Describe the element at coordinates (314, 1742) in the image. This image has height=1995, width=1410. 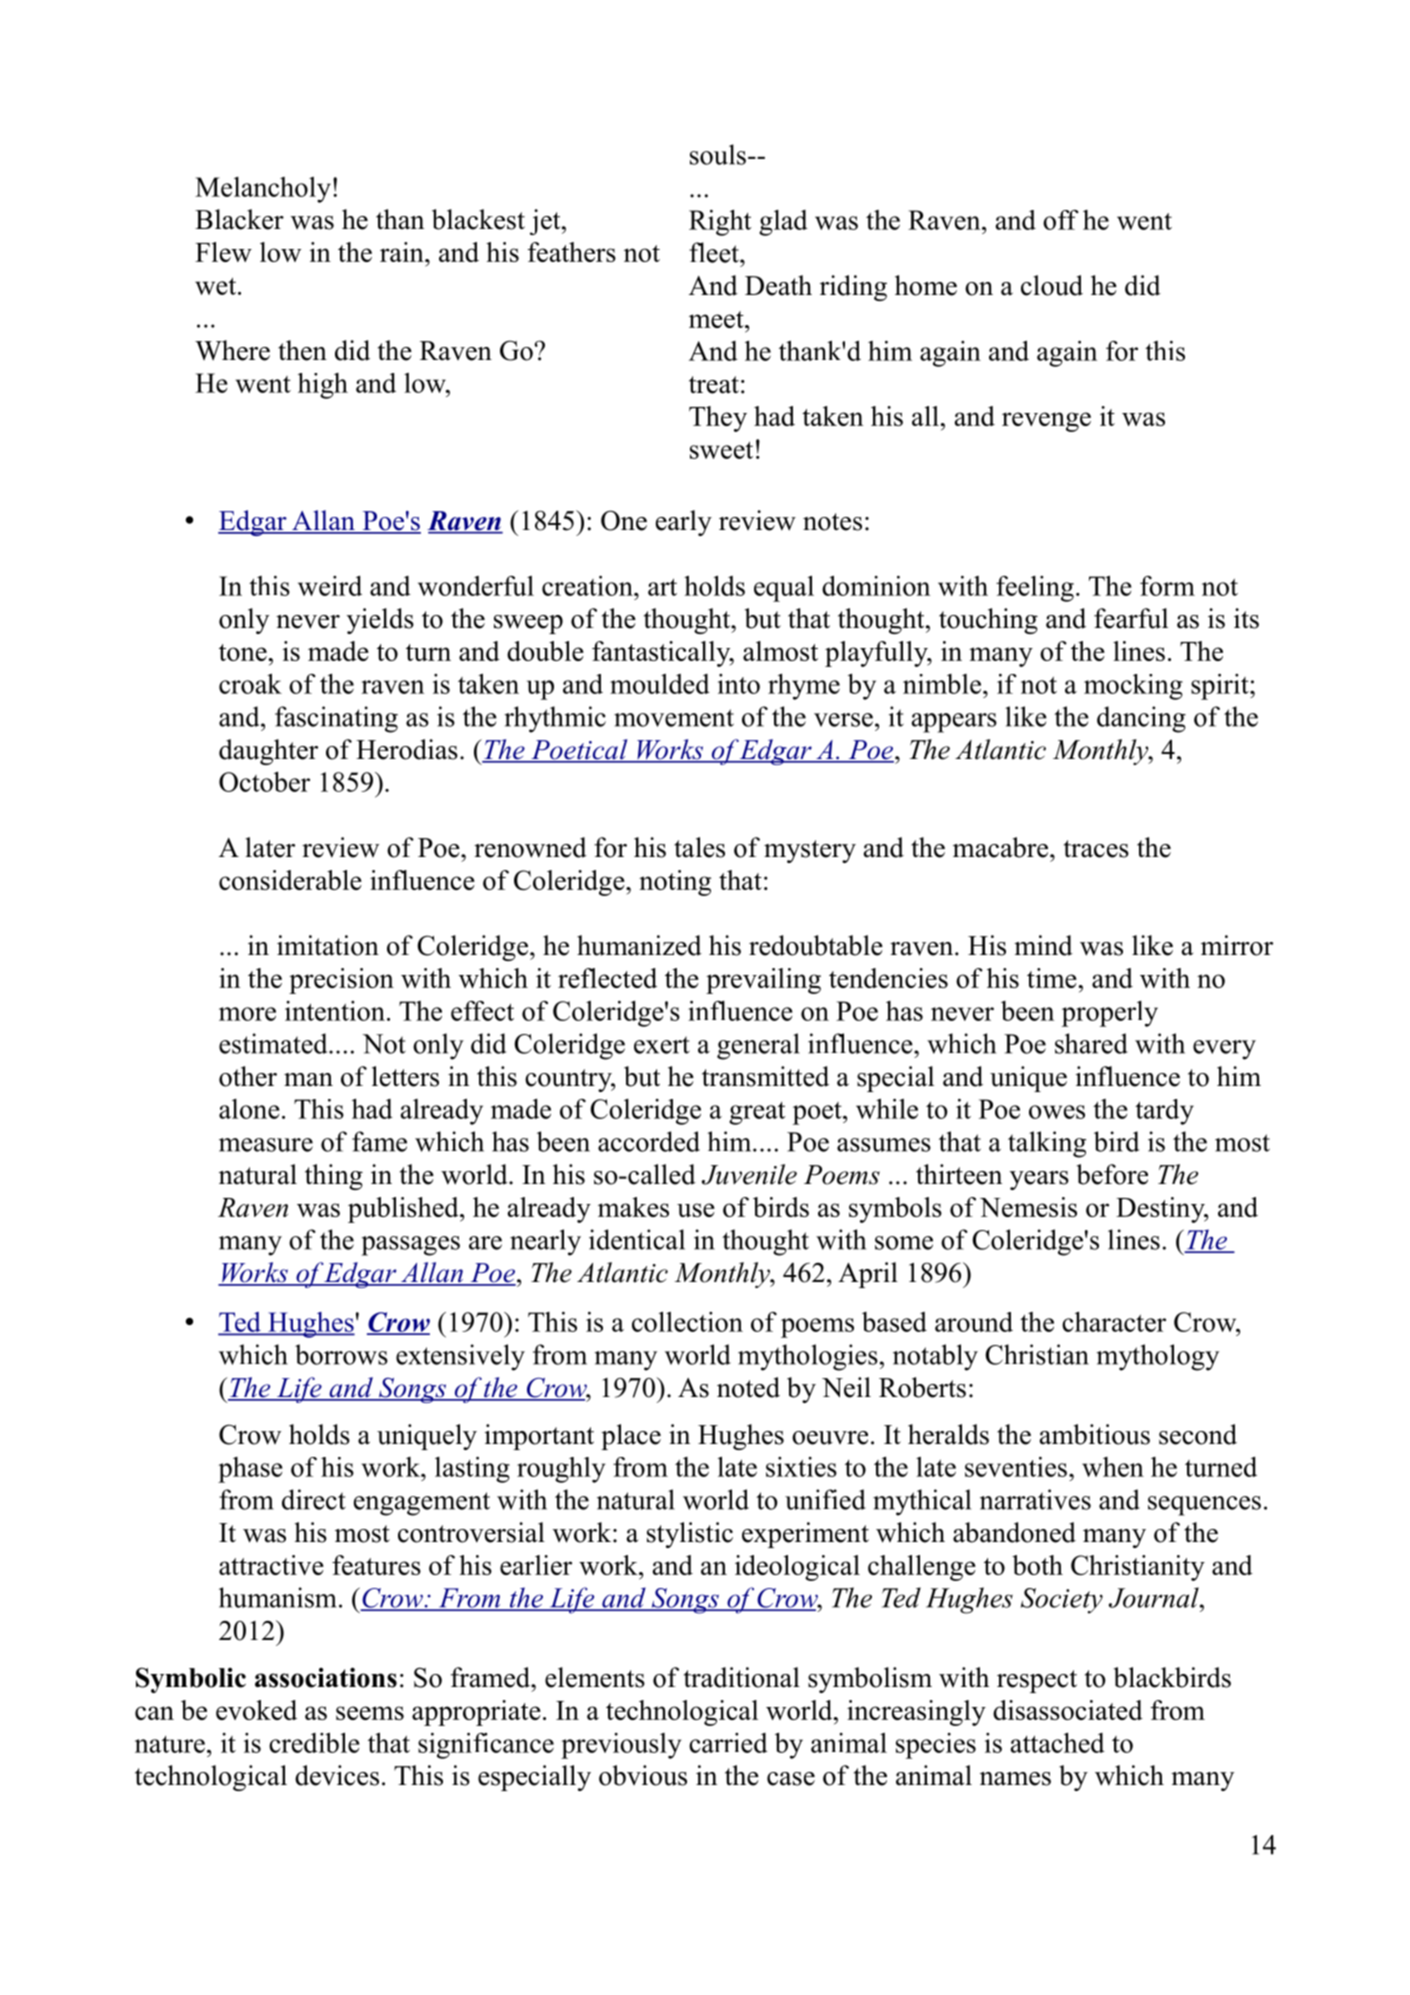
I see `credible` at that location.
